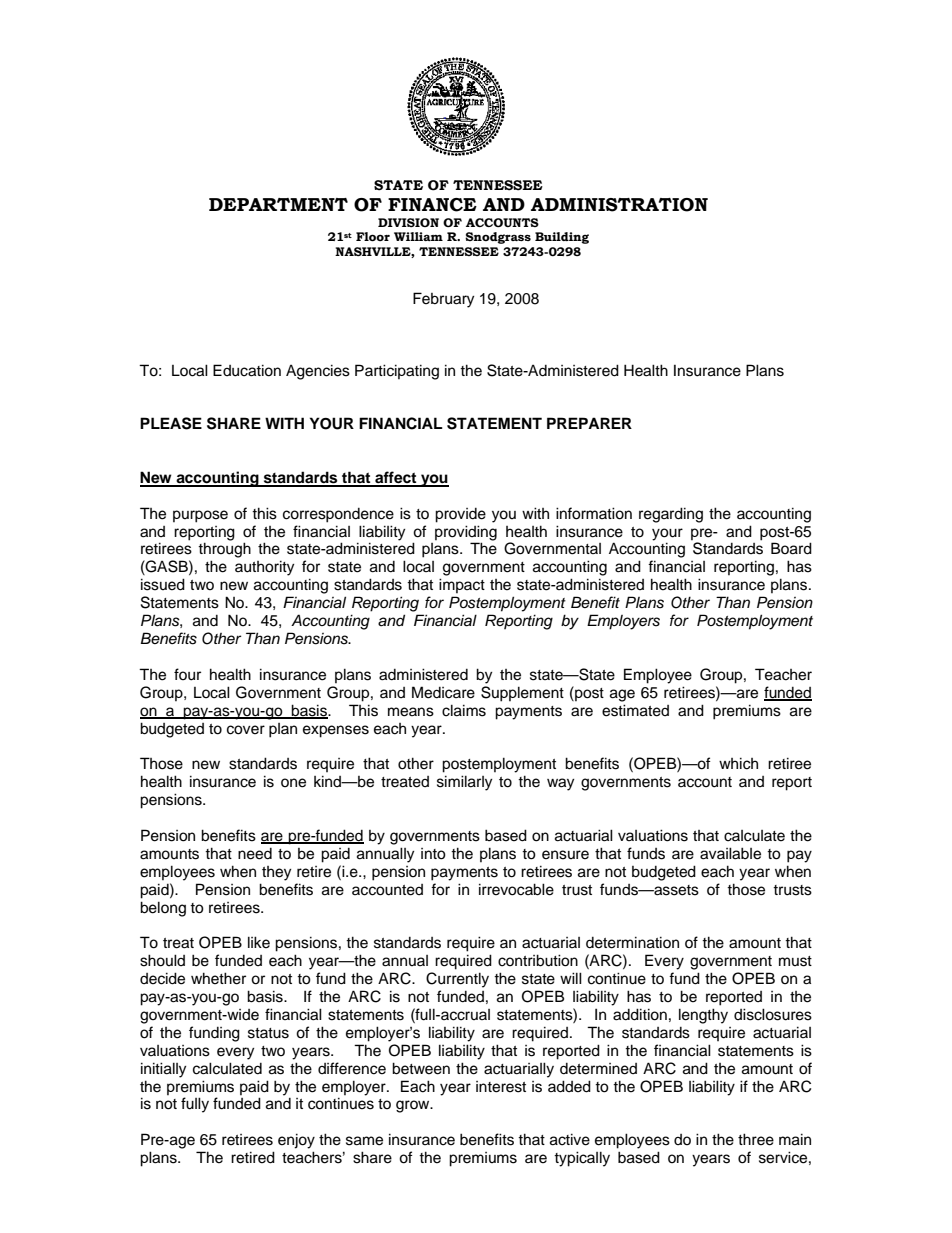 Image resolution: width=952 pixels, height=1233 pixels. Describe the element at coordinates (296, 1141) in the screenshot. I see `enjoy` at that location.
